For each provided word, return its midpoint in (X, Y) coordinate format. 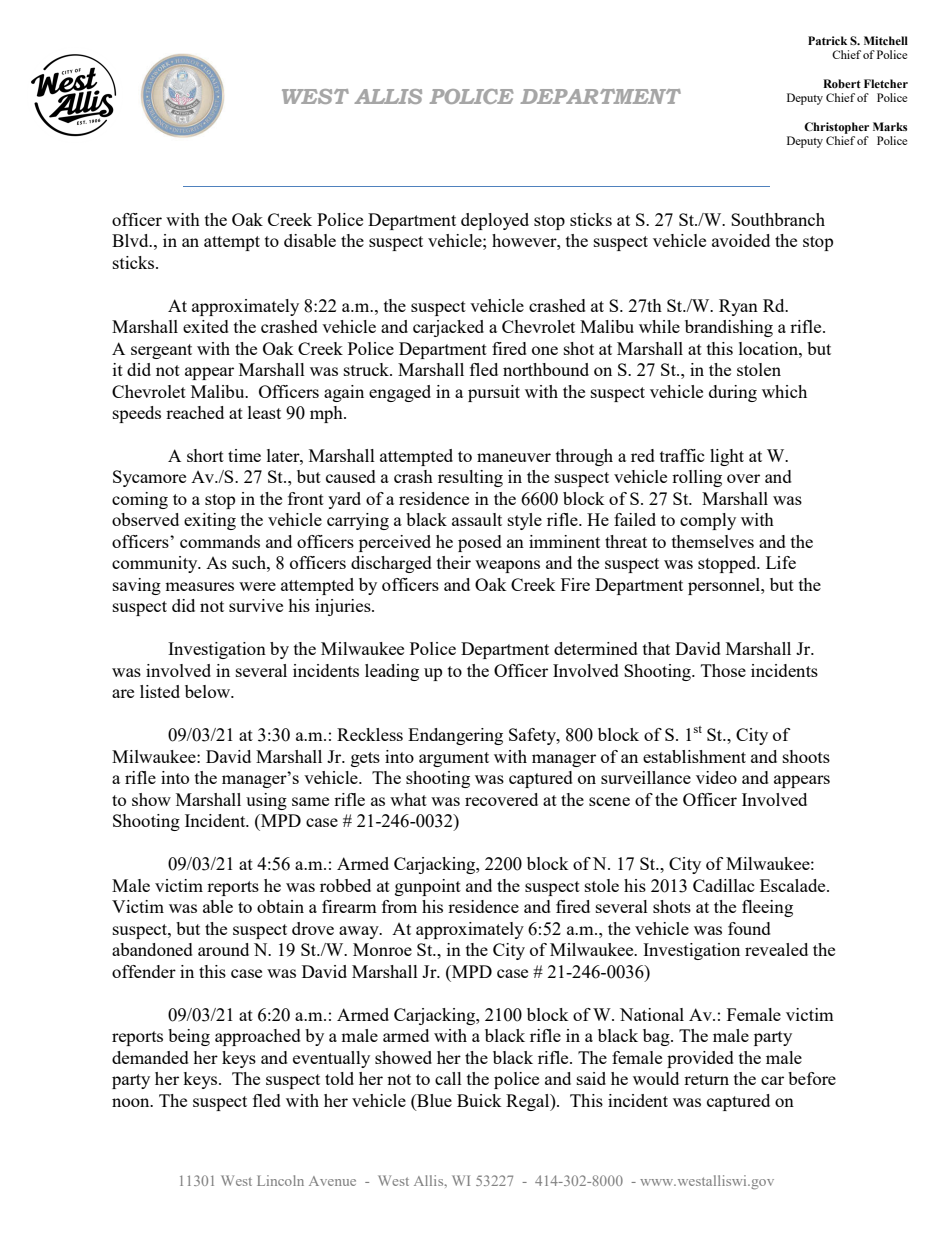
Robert (842, 83)
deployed (495, 221)
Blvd (131, 240)
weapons (507, 566)
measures (199, 586)
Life (781, 562)
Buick (479, 1100)
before (812, 1078)
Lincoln (280, 1180)
